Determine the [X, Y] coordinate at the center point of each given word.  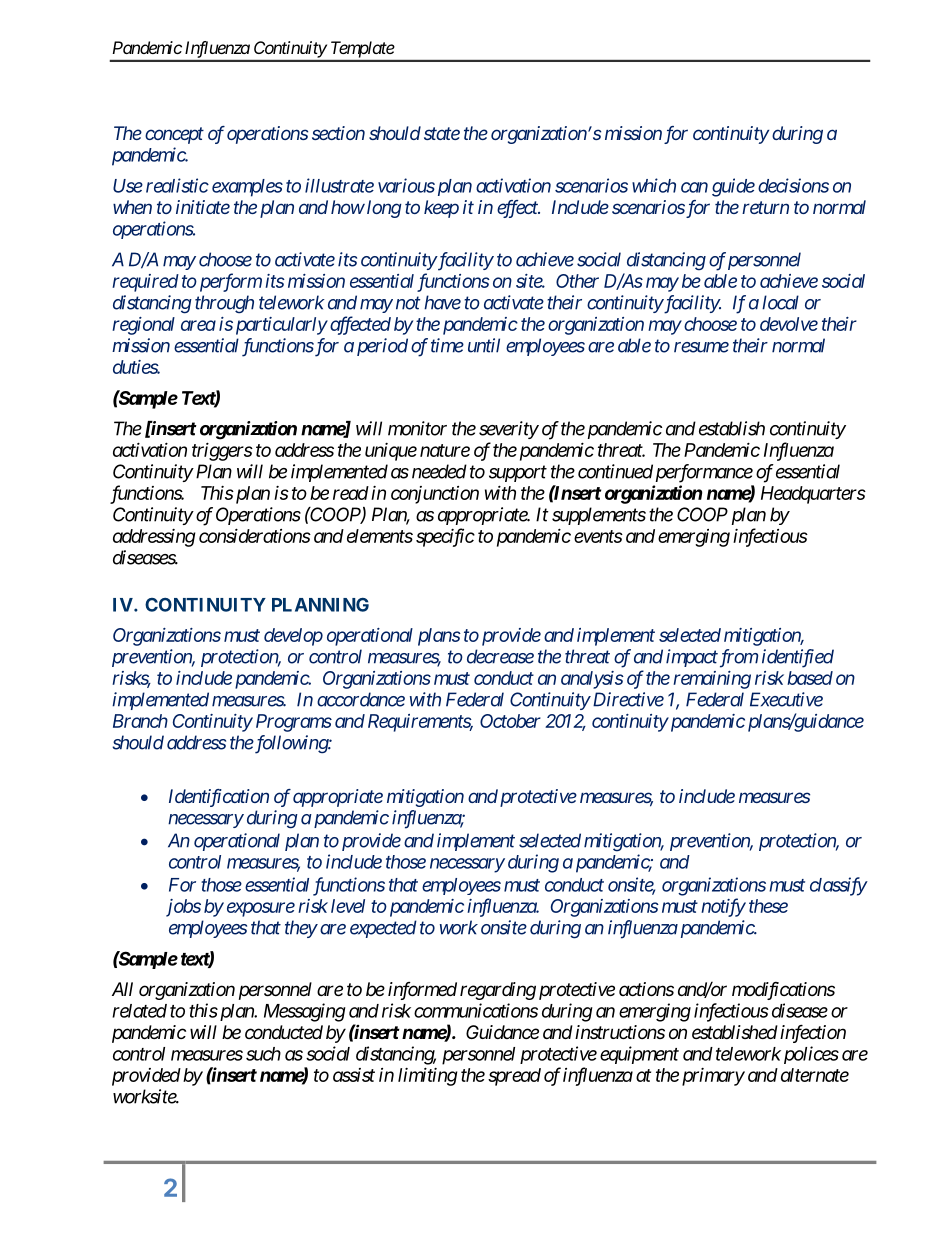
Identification [219, 798]
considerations [255, 535]
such [263, 1054]
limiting [428, 1076]
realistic [177, 185]
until [484, 345]
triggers [222, 451]
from [737, 658]
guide [733, 187]
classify [838, 886]
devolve [789, 324]
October [510, 721]
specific [445, 537]
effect [518, 209]
